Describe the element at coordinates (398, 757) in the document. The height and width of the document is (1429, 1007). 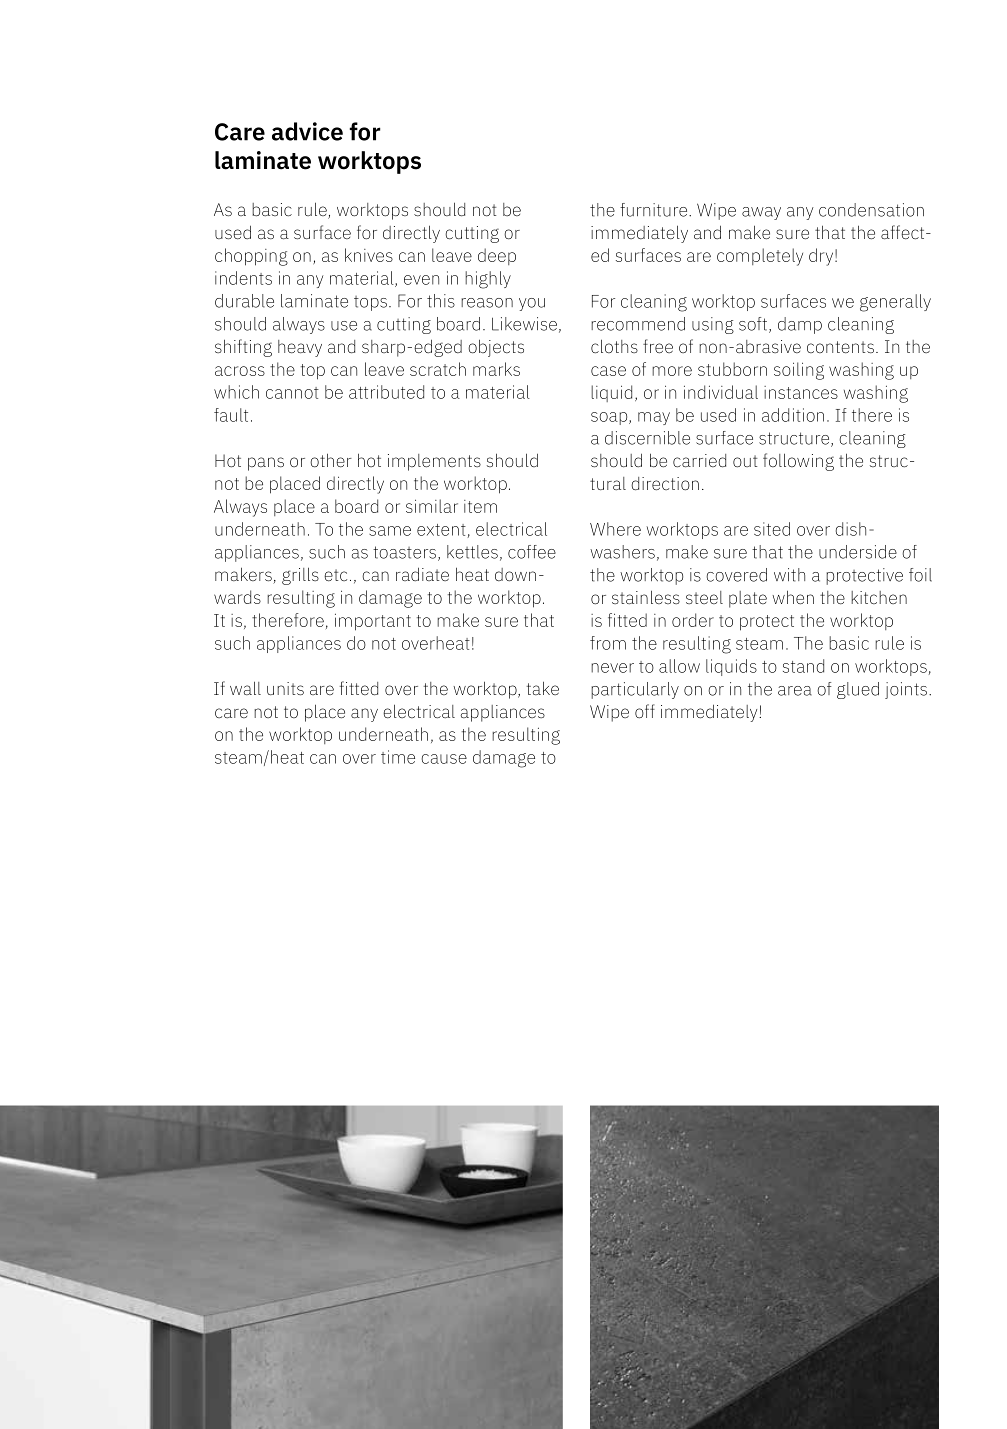
I see `time` at that location.
